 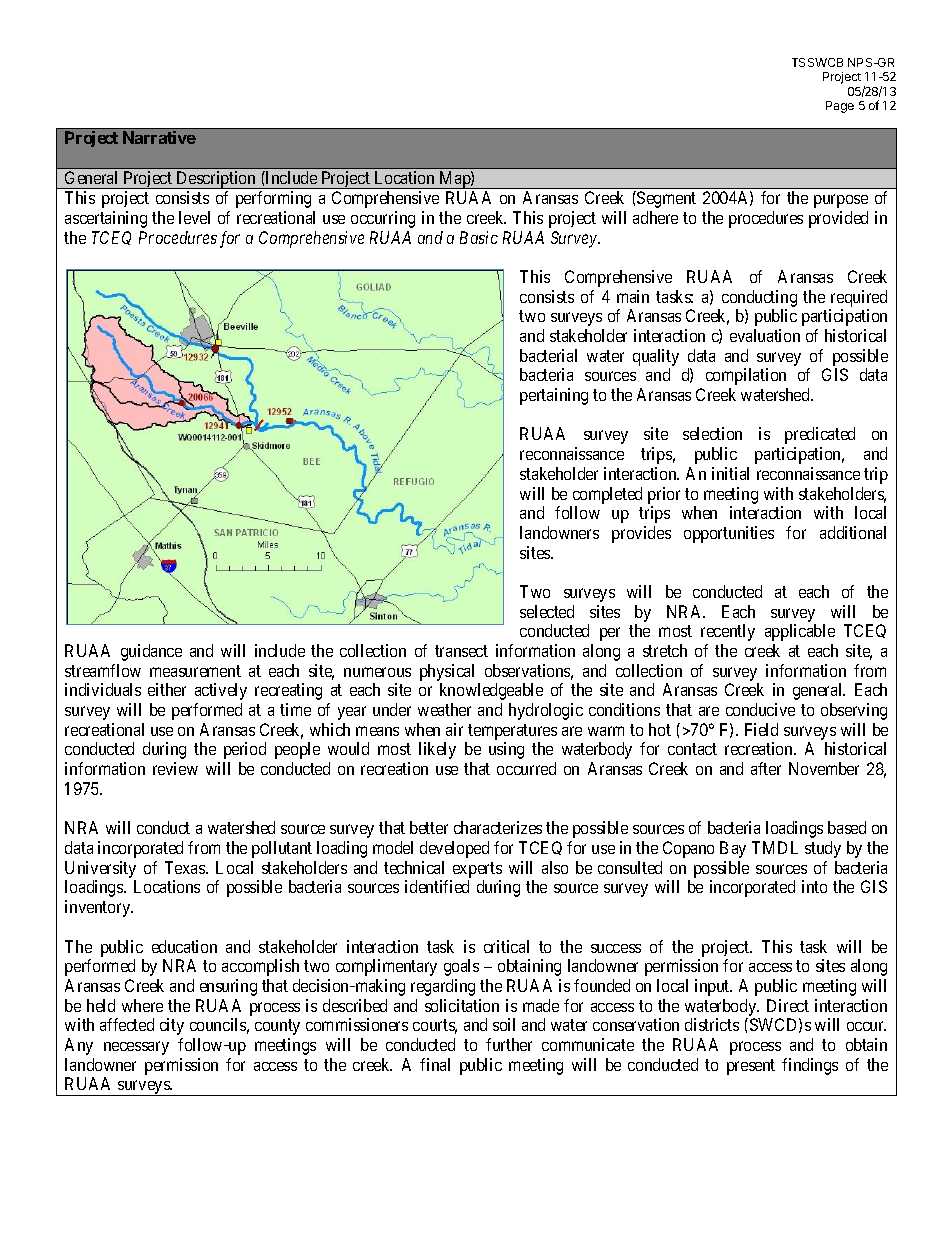 I want to click on Basic, so click(x=479, y=237).
